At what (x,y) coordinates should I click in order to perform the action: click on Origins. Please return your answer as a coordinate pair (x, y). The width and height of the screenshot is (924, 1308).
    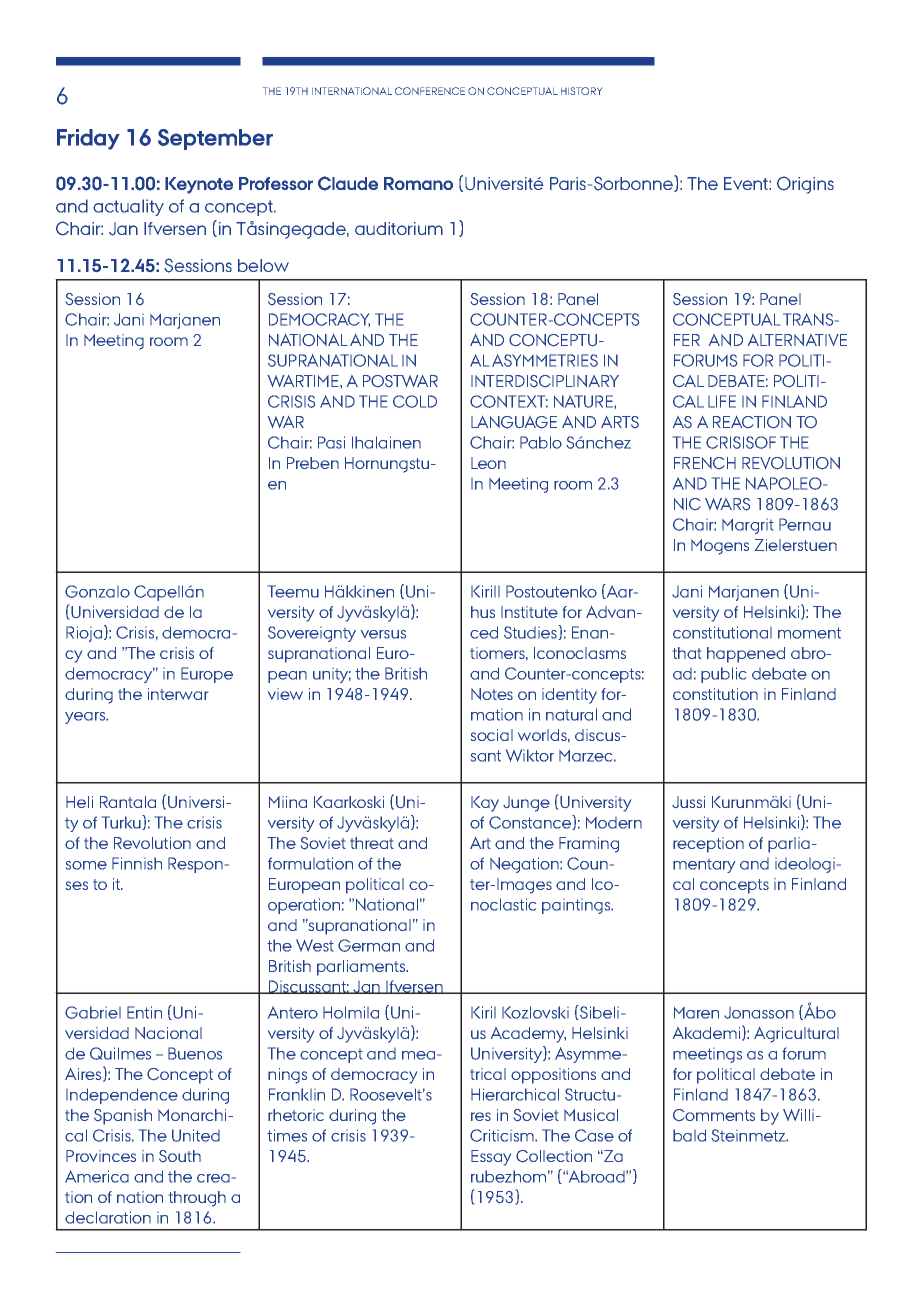
    Looking at the image, I should click on (805, 185).
